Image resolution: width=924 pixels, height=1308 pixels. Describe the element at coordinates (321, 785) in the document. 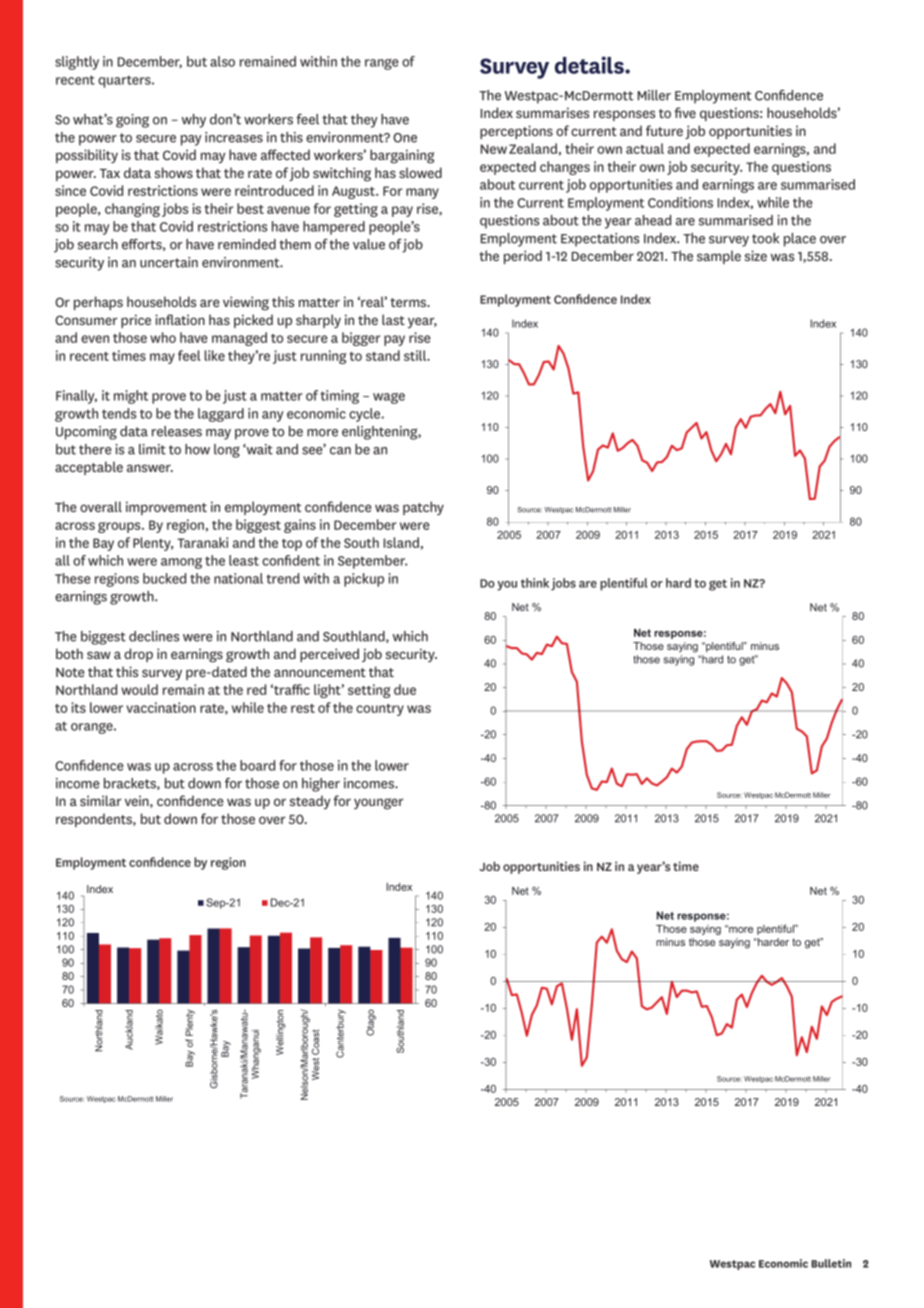

I see `higher` at that location.
